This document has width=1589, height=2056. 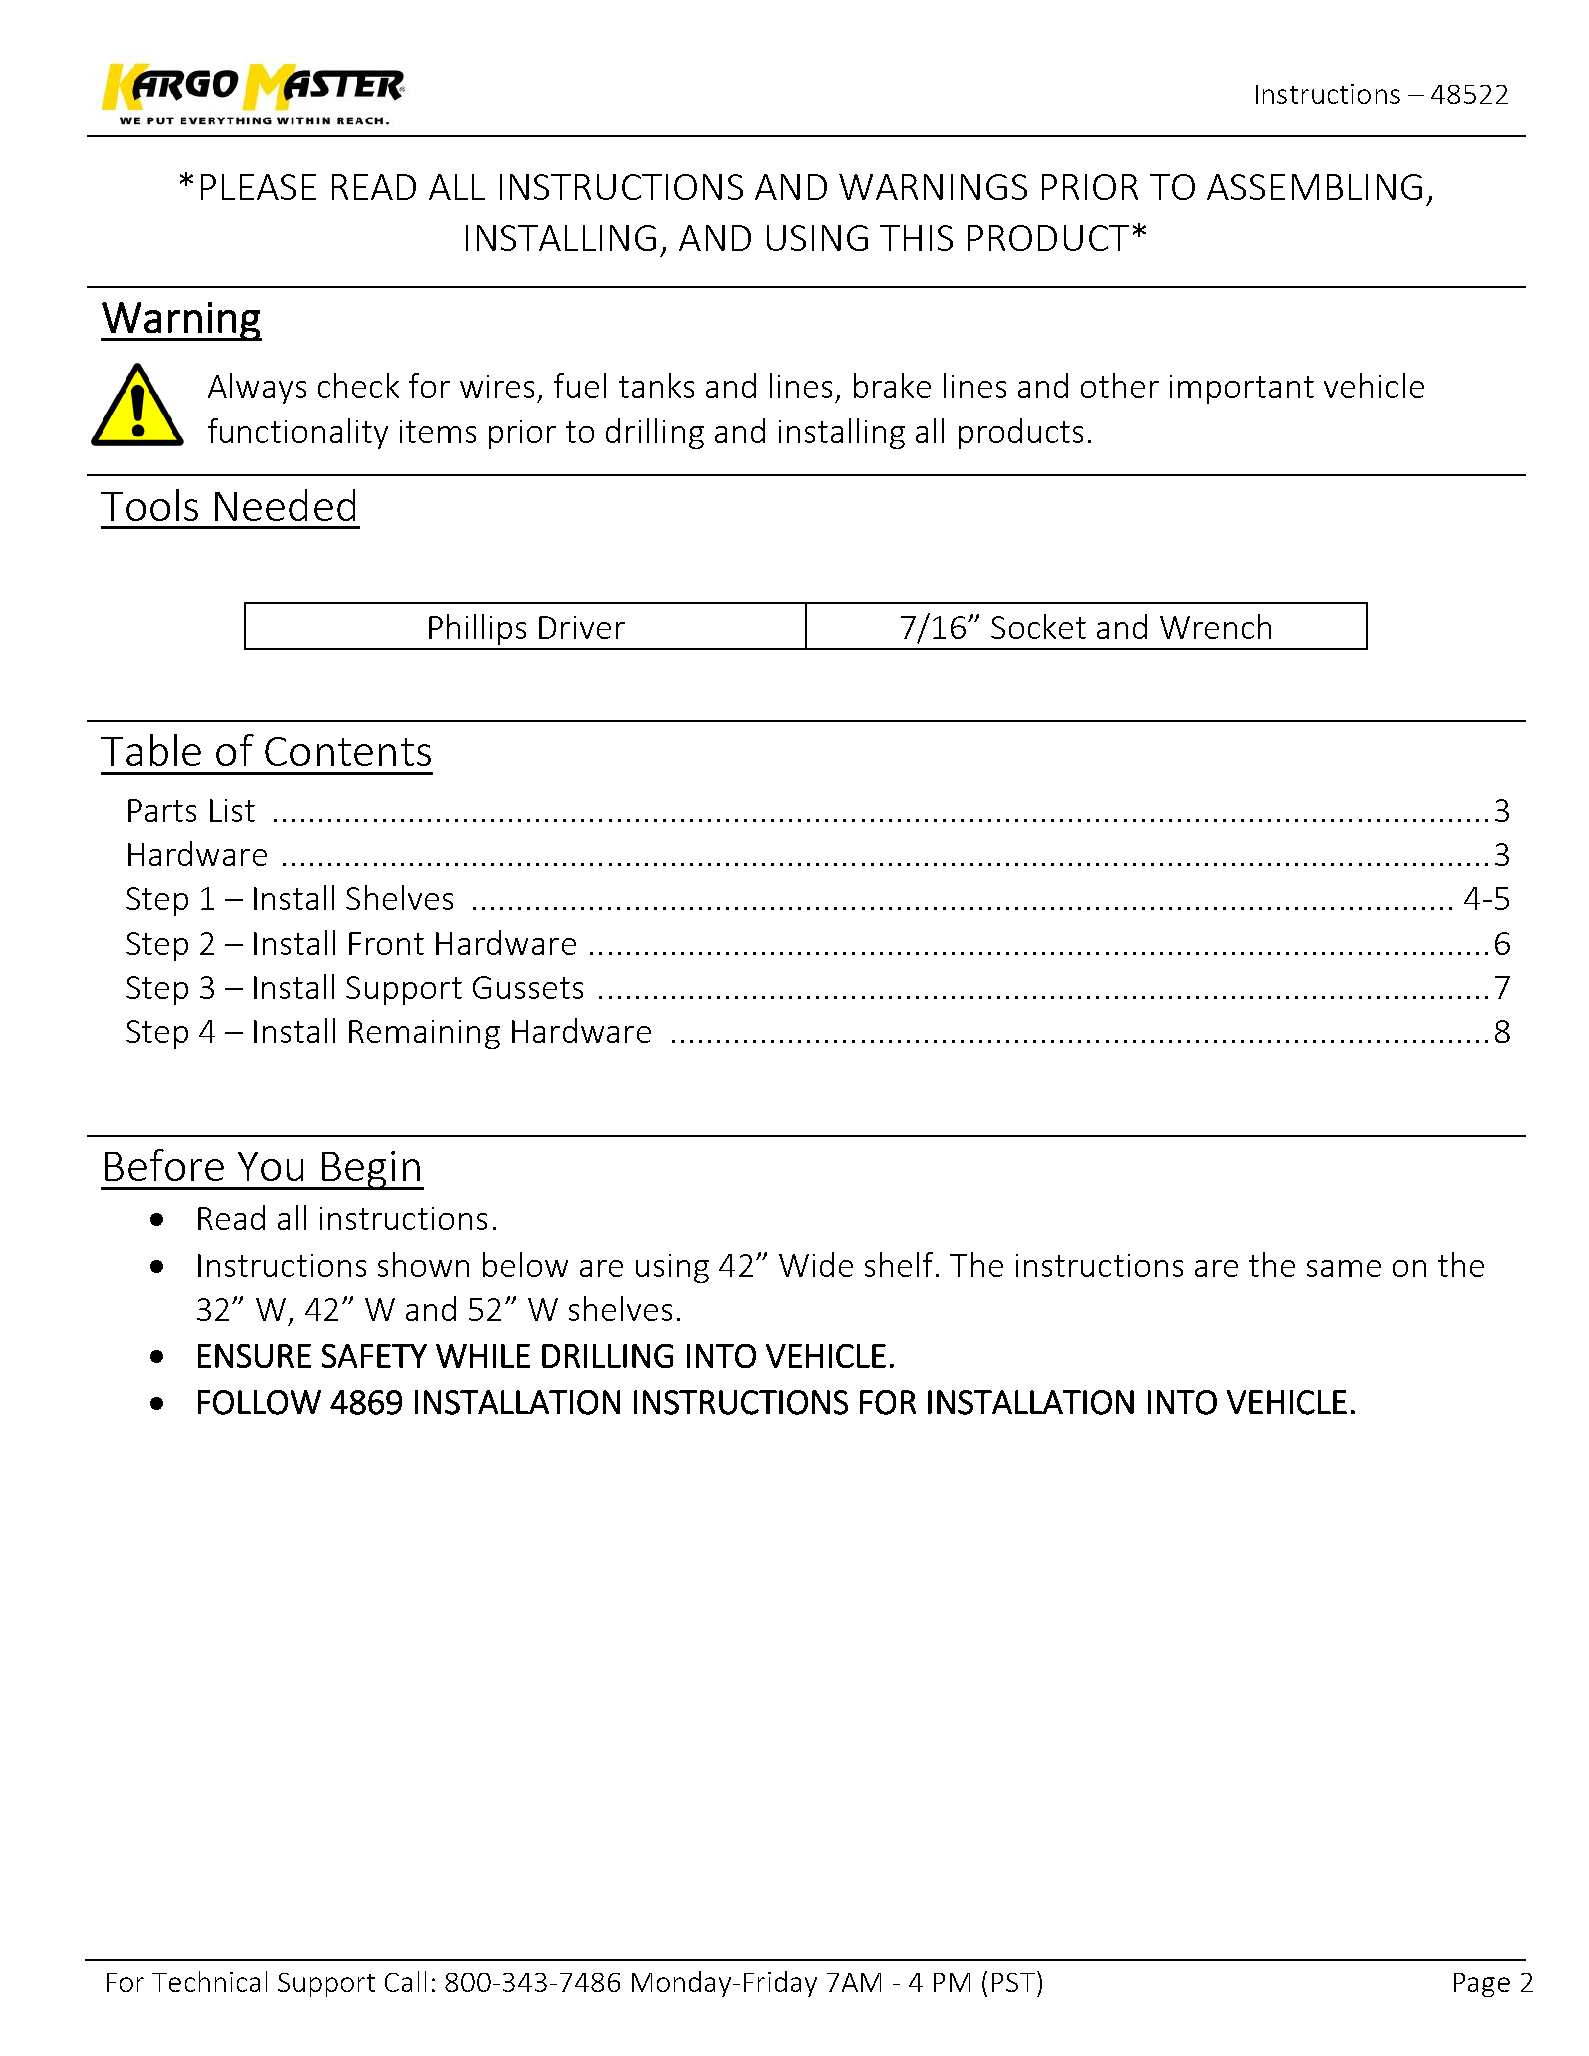 I want to click on PLEASE, so click(x=258, y=187).
